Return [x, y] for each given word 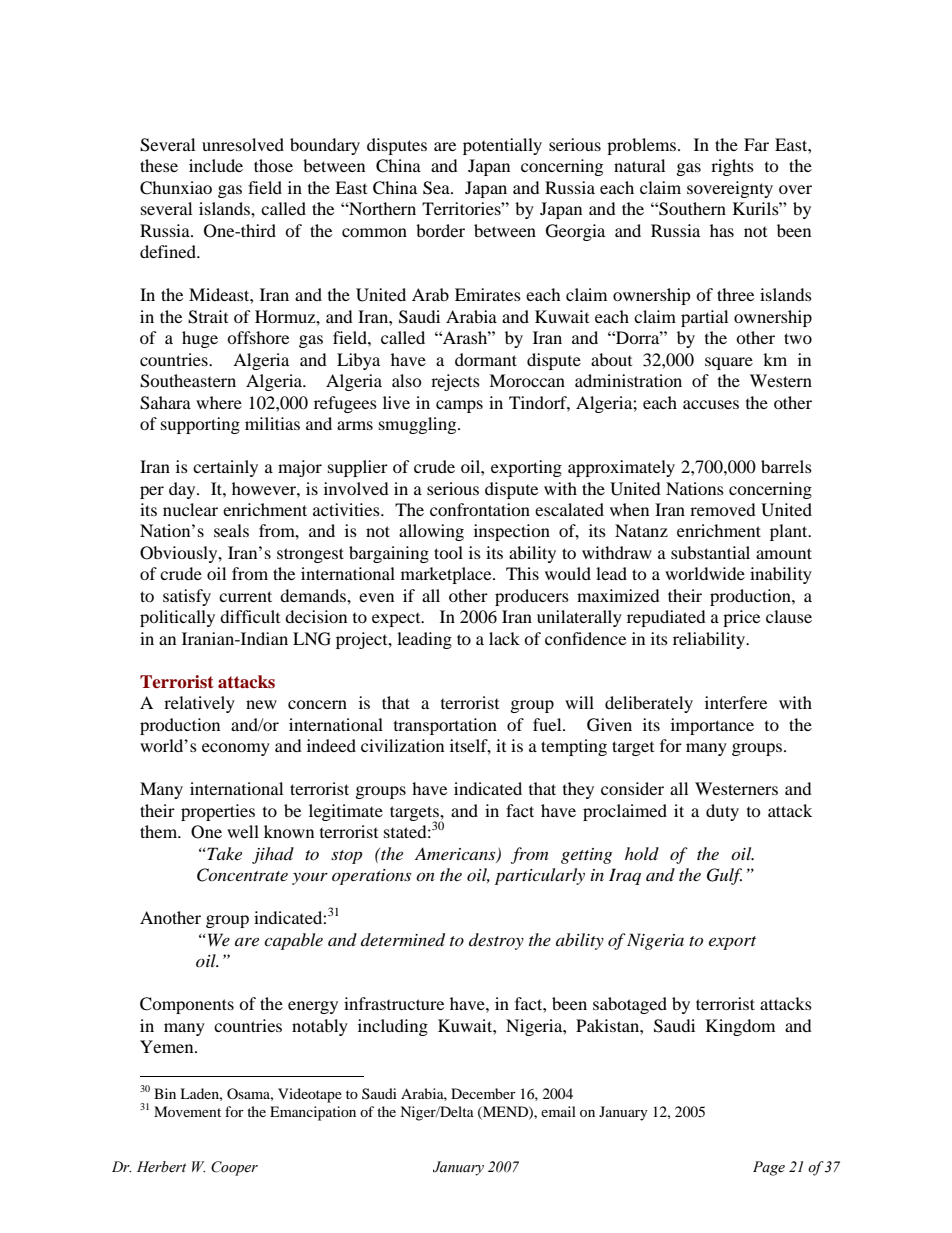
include [216, 165]
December [483, 1093]
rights [732, 167]
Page [769, 1168]
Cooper [234, 1168]
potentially [502, 146]
